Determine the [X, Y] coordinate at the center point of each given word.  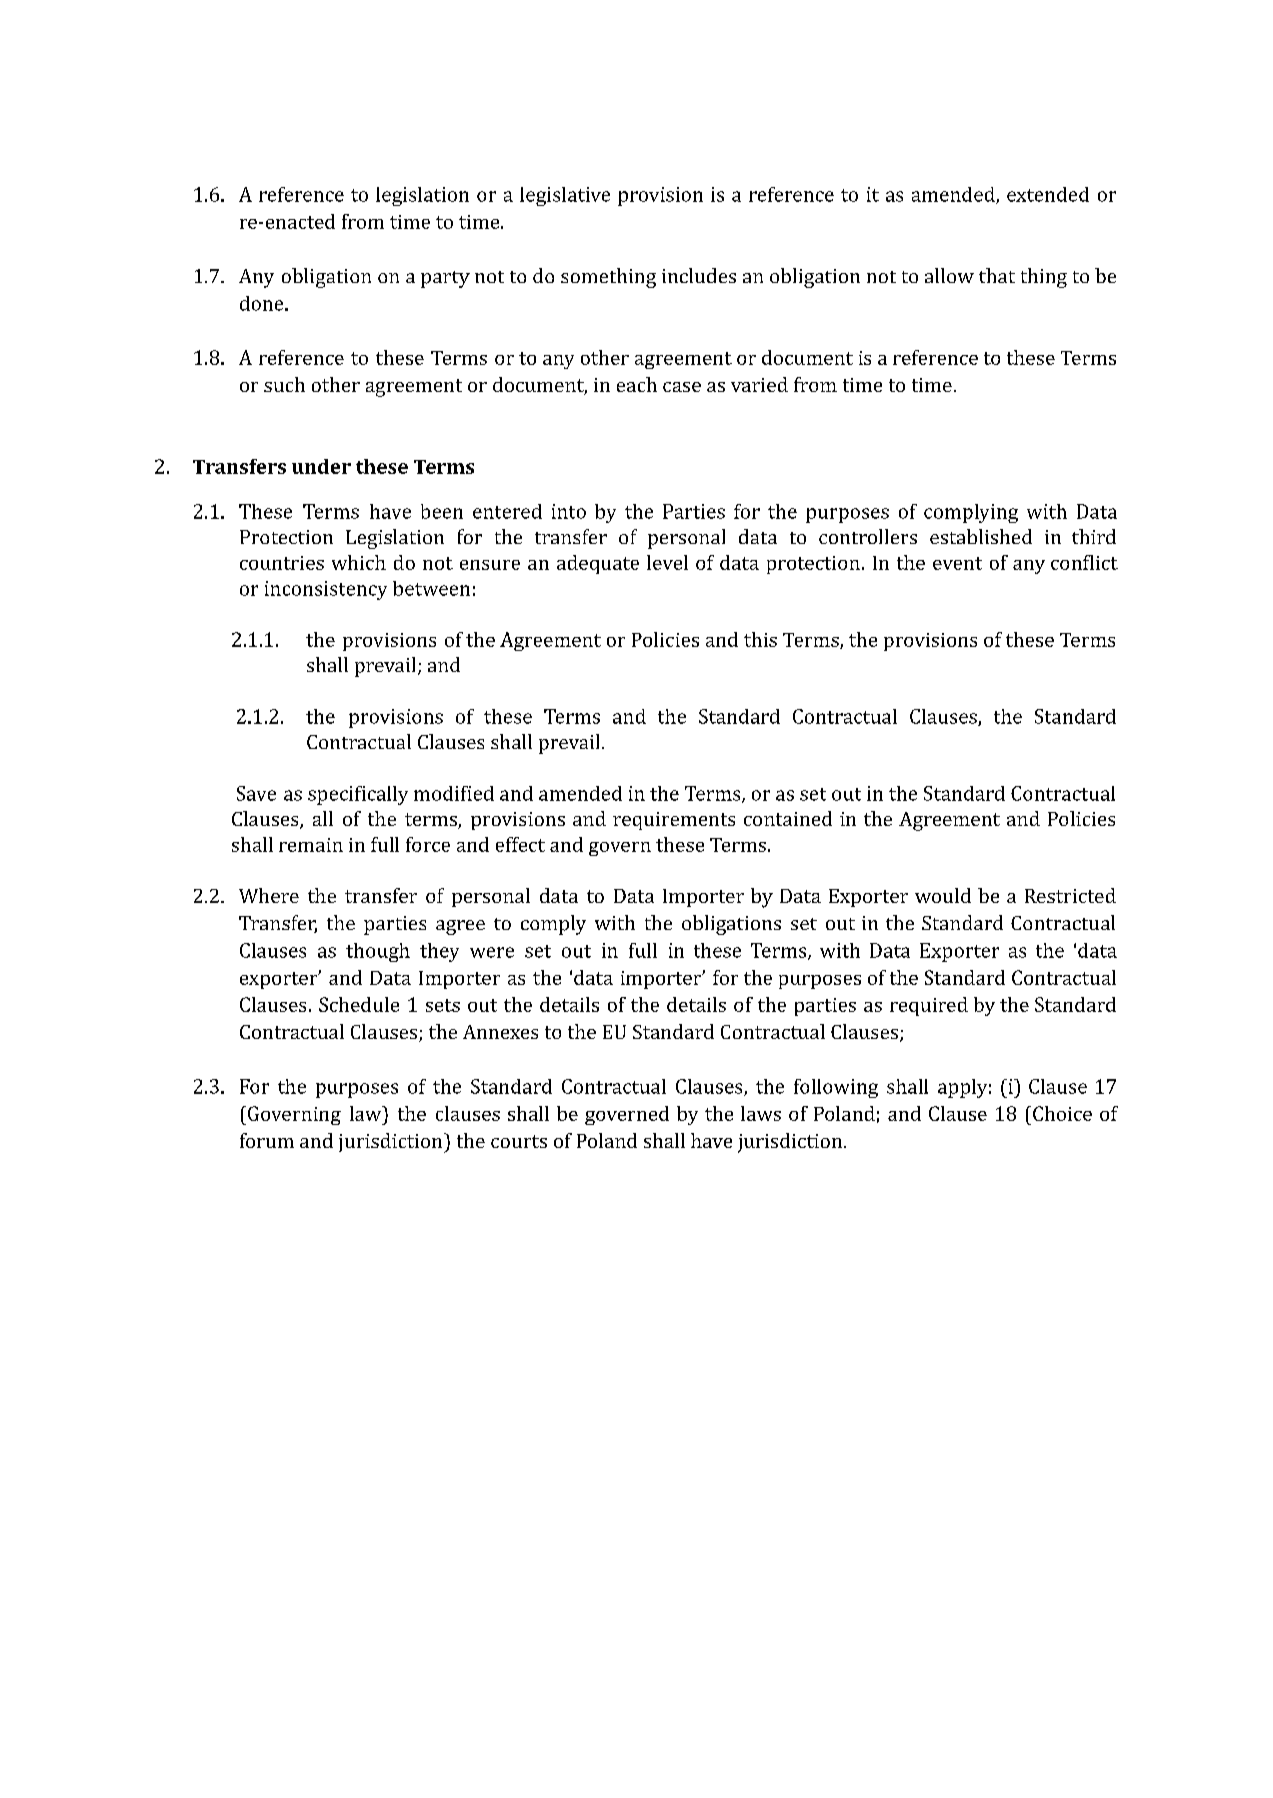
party [445, 279]
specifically [358, 795]
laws [761, 1113]
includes [699, 275]
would [943, 895]
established [981, 536]
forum [267, 1140]
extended [1048, 194]
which [359, 562]
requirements [674, 821]
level [667, 562]
